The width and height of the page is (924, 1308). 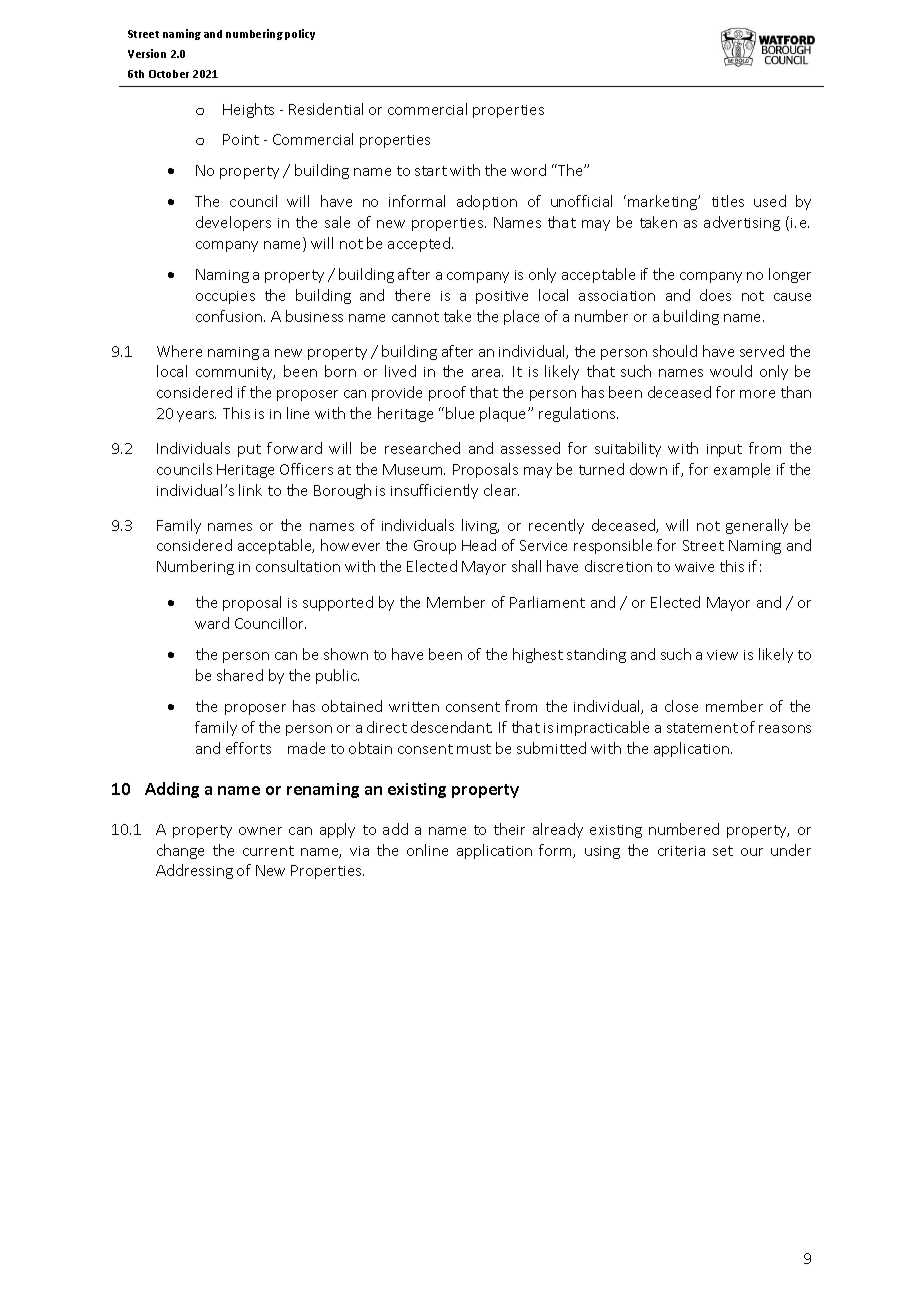 What do you see at coordinates (724, 450) in the page?
I see `input` at bounding box center [724, 450].
